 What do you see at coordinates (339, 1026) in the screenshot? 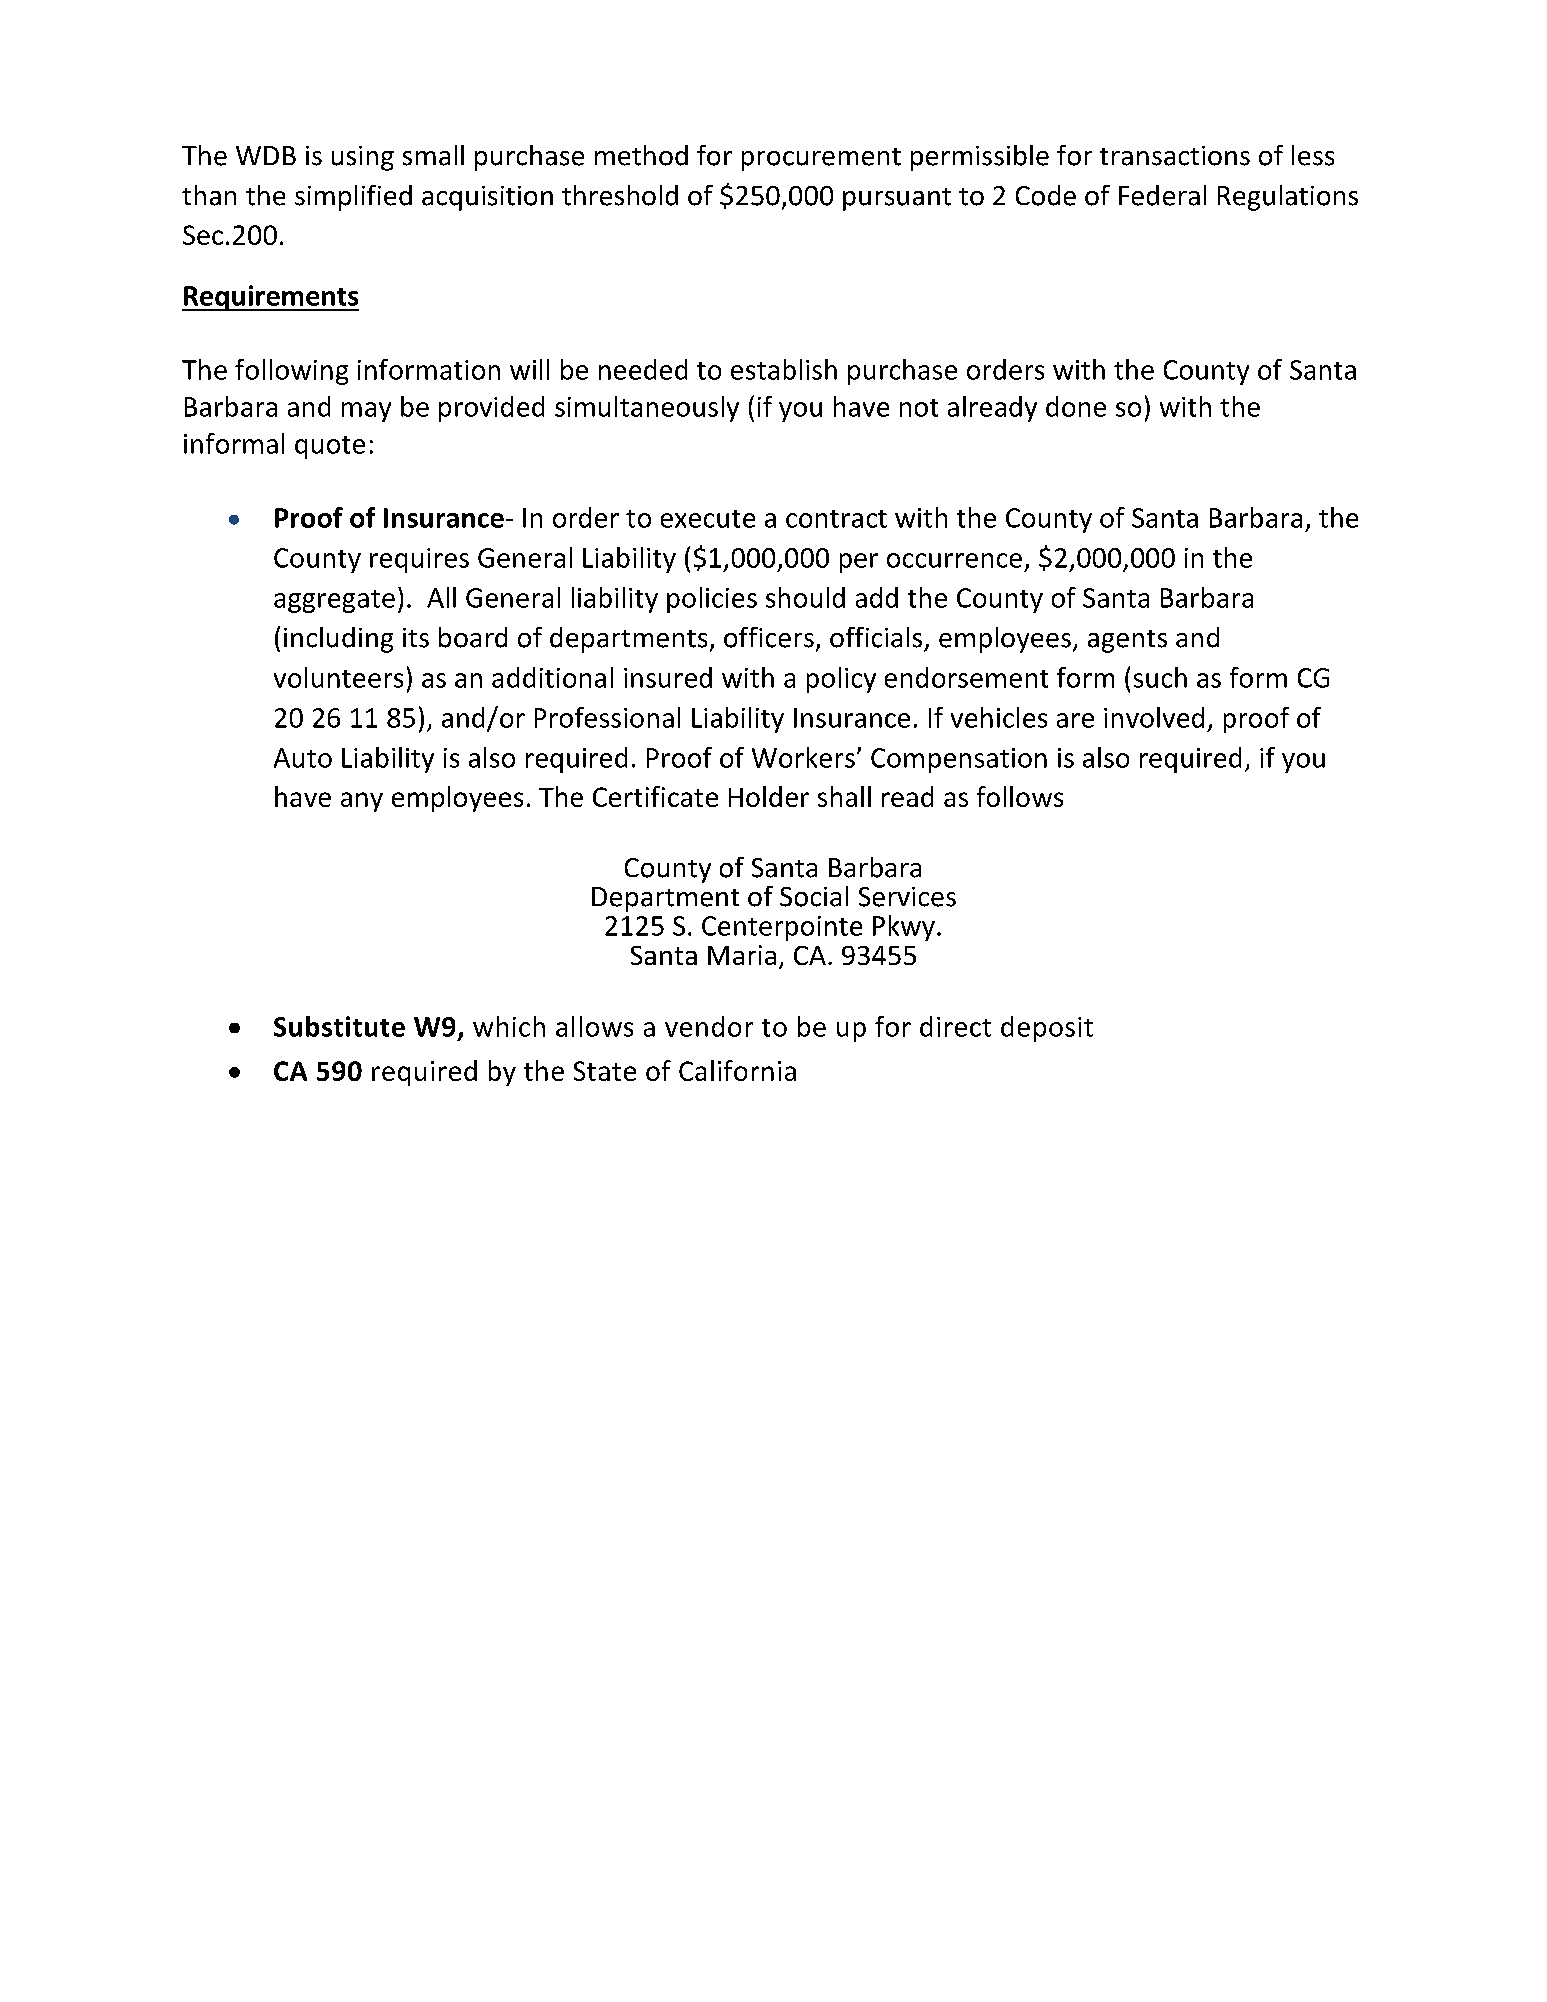
I see `Substitute` at bounding box center [339, 1026].
